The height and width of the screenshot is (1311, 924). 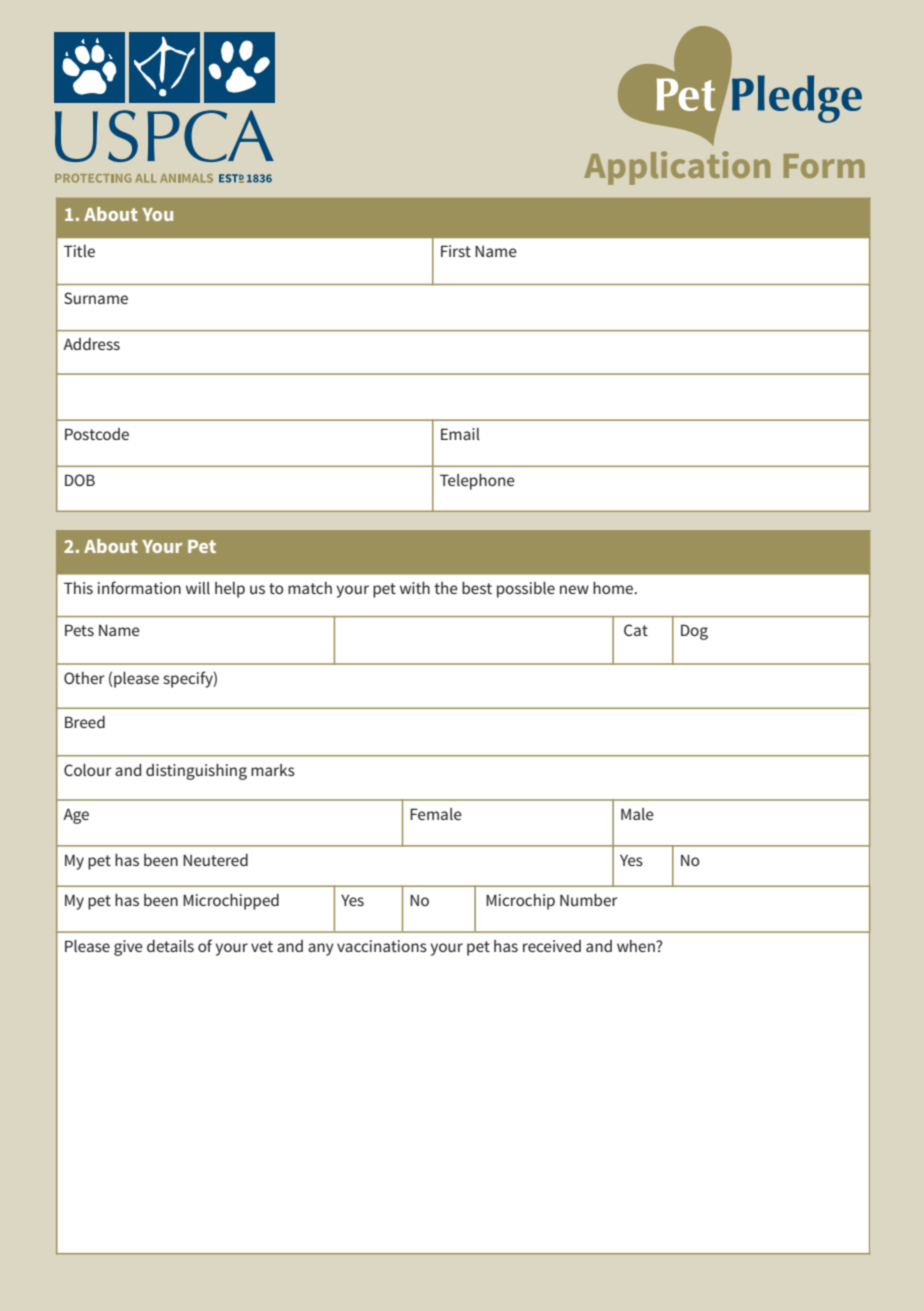 I want to click on Application, so click(x=677, y=168).
